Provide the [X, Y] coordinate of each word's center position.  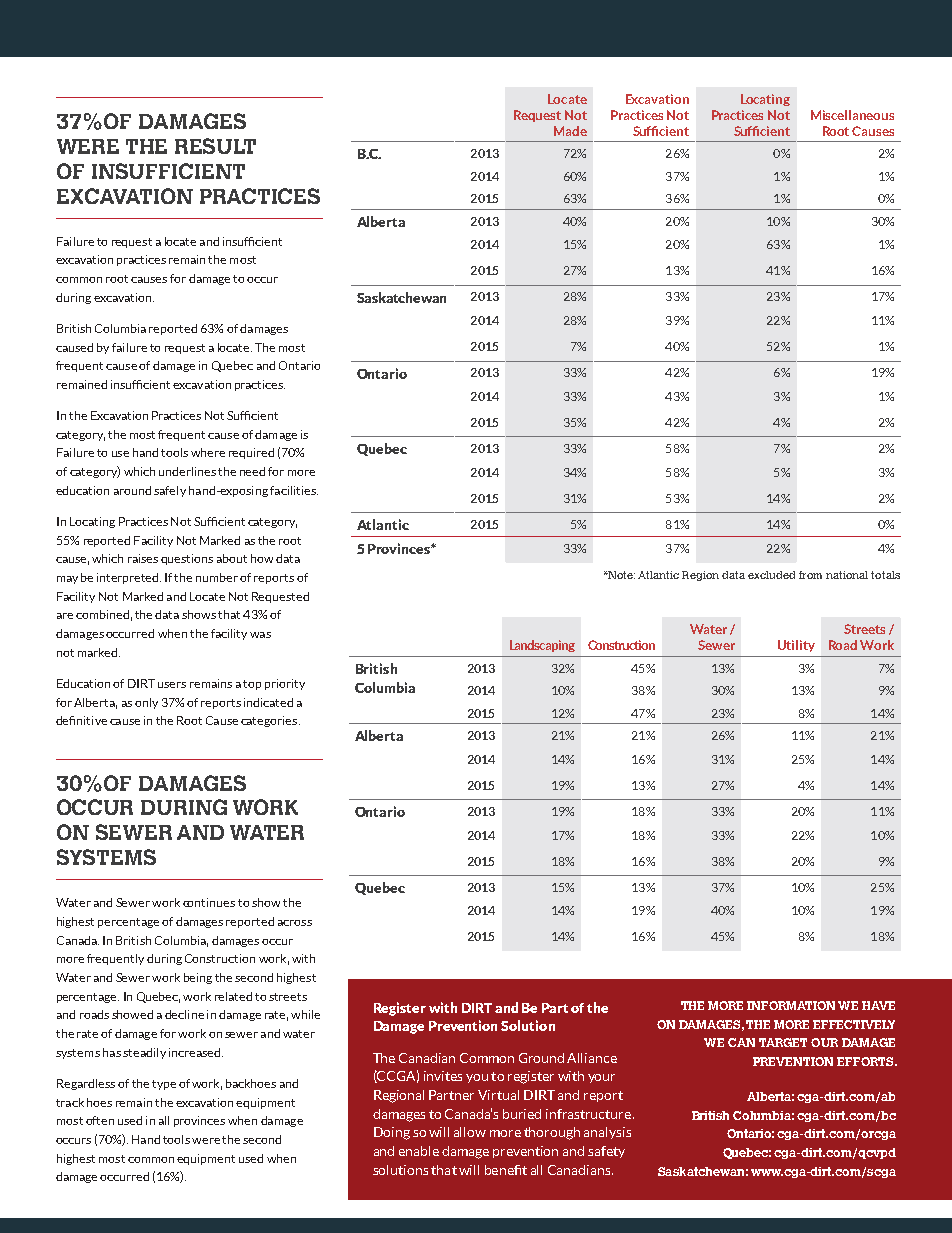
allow [470, 1132]
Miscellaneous [852, 115]
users [172, 685]
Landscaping [542, 646]
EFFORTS [866, 1061]
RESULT [215, 146]
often [100, 1120]
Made [570, 131]
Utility [796, 646]
